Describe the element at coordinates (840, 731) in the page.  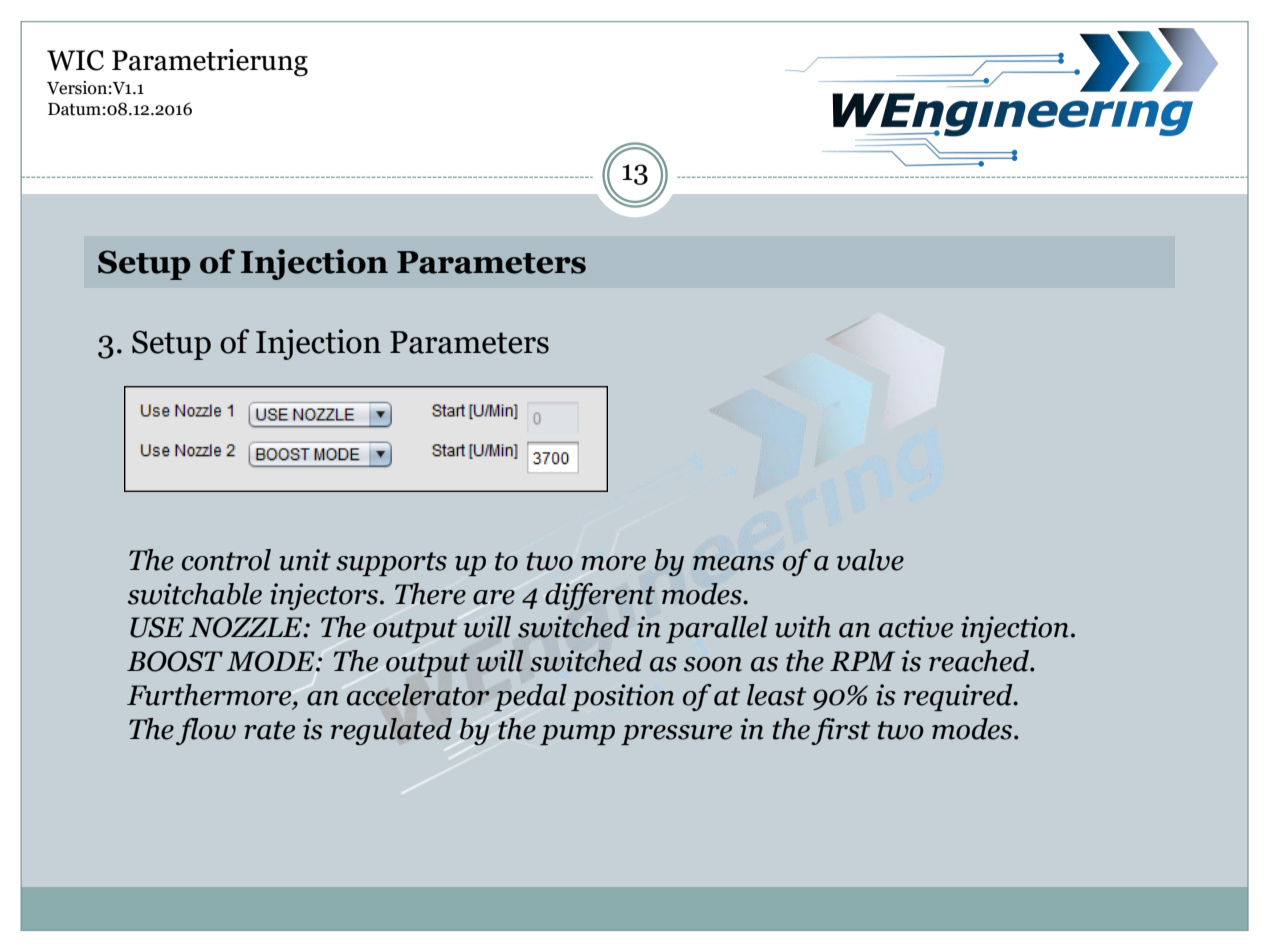
I see `first` at that location.
